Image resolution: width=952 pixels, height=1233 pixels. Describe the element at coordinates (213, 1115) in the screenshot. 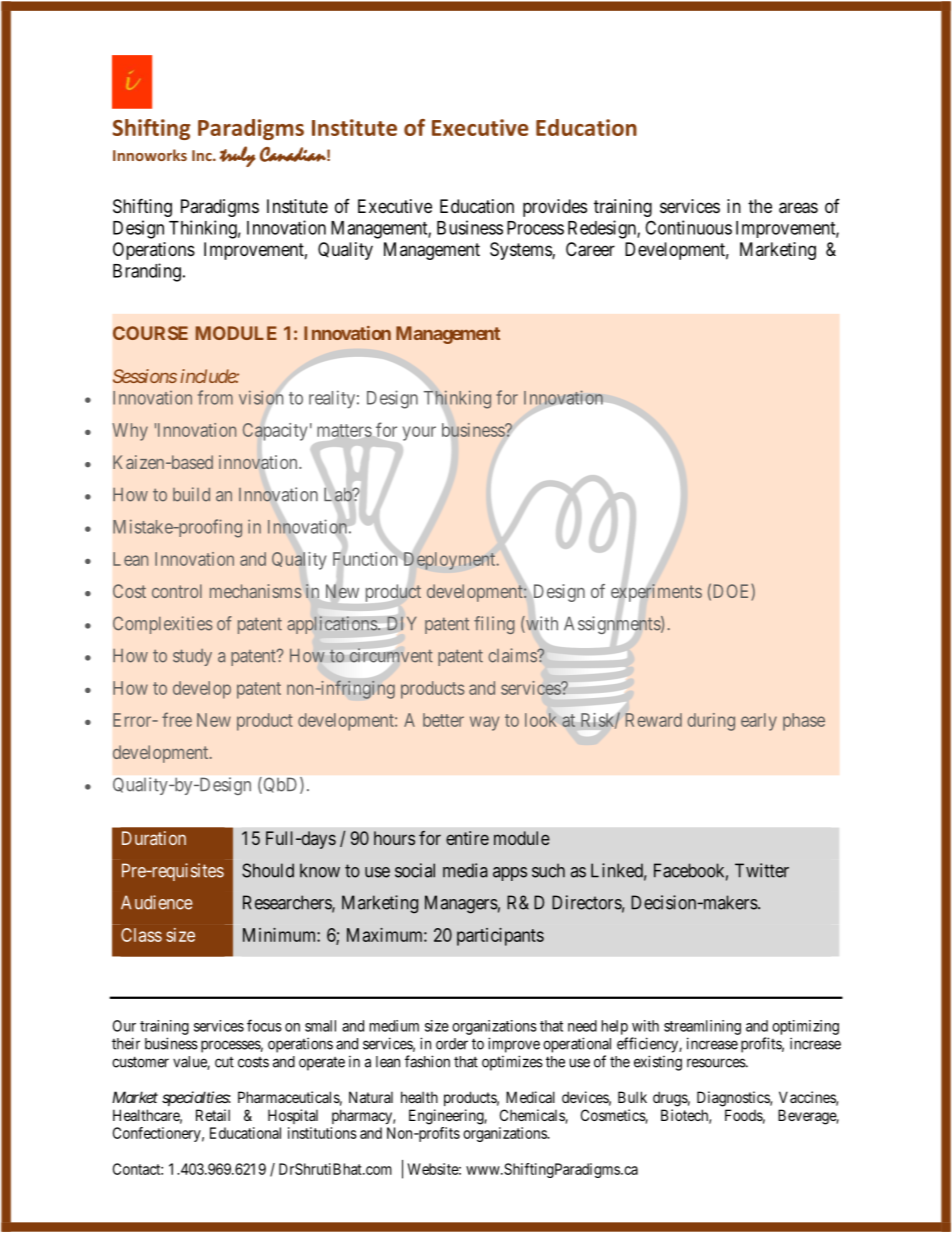

I see `Retail` at that location.
